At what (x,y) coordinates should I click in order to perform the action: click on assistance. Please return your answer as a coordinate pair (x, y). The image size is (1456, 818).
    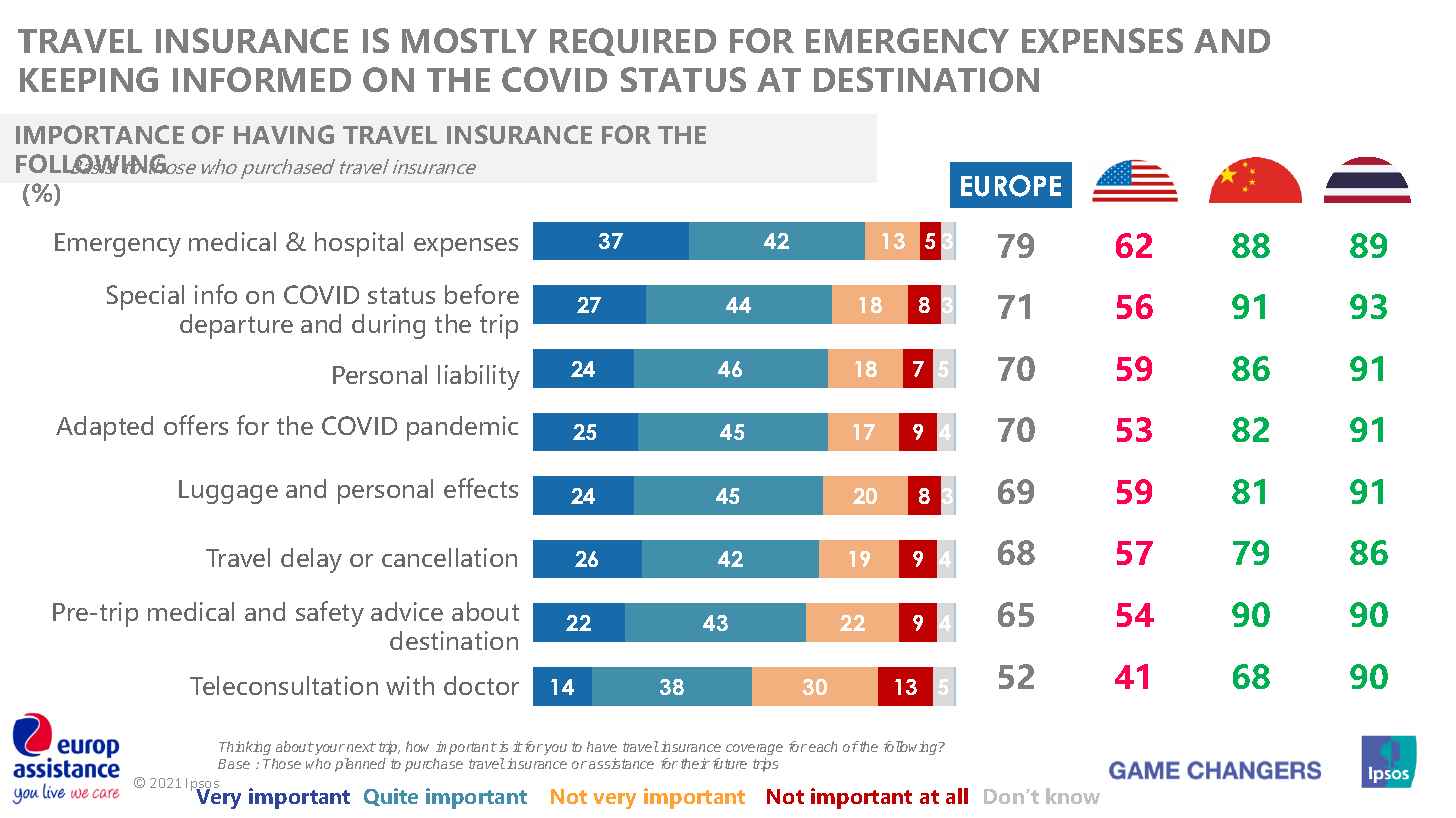
    Looking at the image, I should click on (621, 763).
